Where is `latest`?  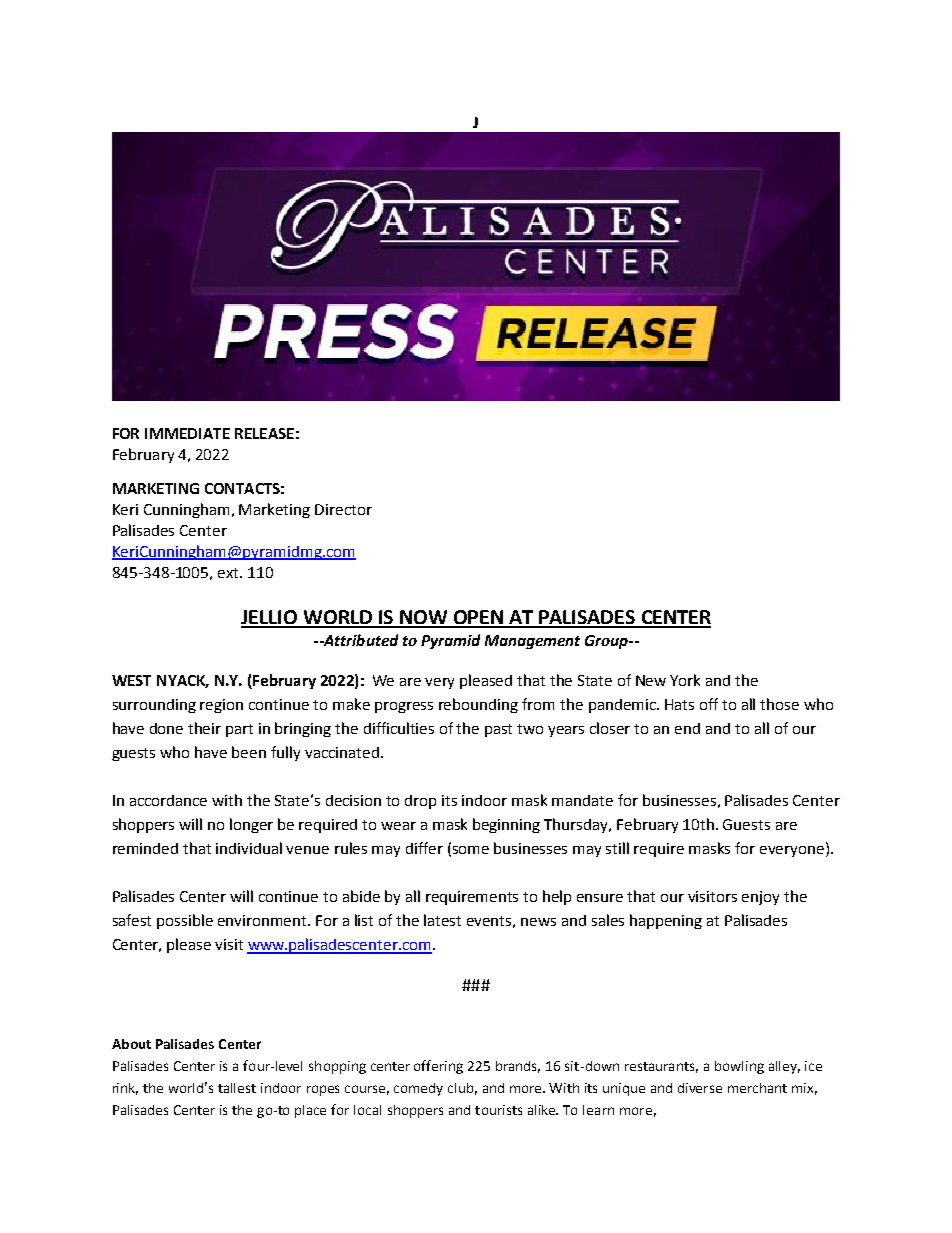
latest is located at coordinates (442, 920).
